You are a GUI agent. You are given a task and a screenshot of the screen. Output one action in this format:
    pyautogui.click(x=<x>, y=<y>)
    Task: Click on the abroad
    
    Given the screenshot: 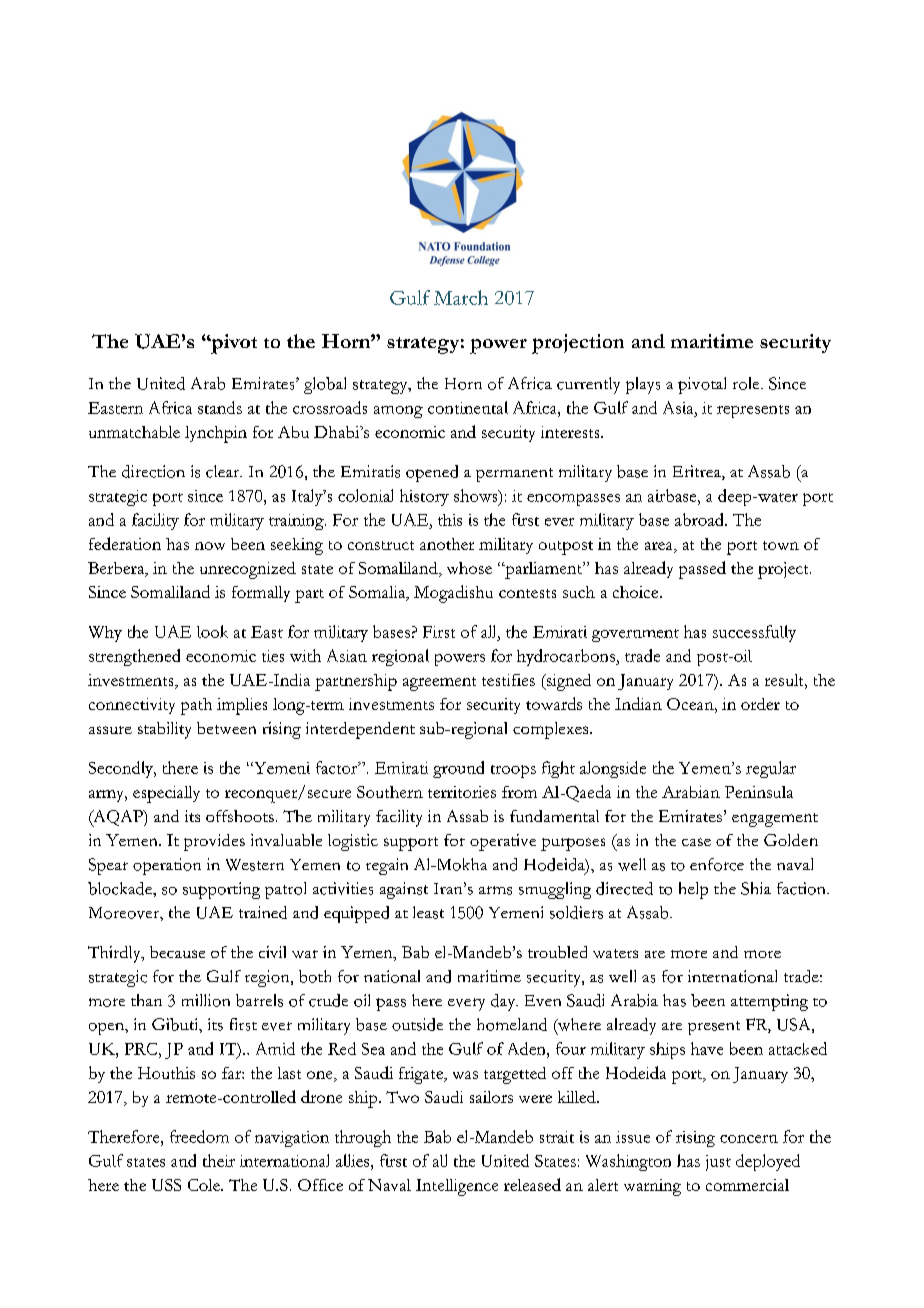 What is the action you would take?
    pyautogui.click(x=700, y=519)
